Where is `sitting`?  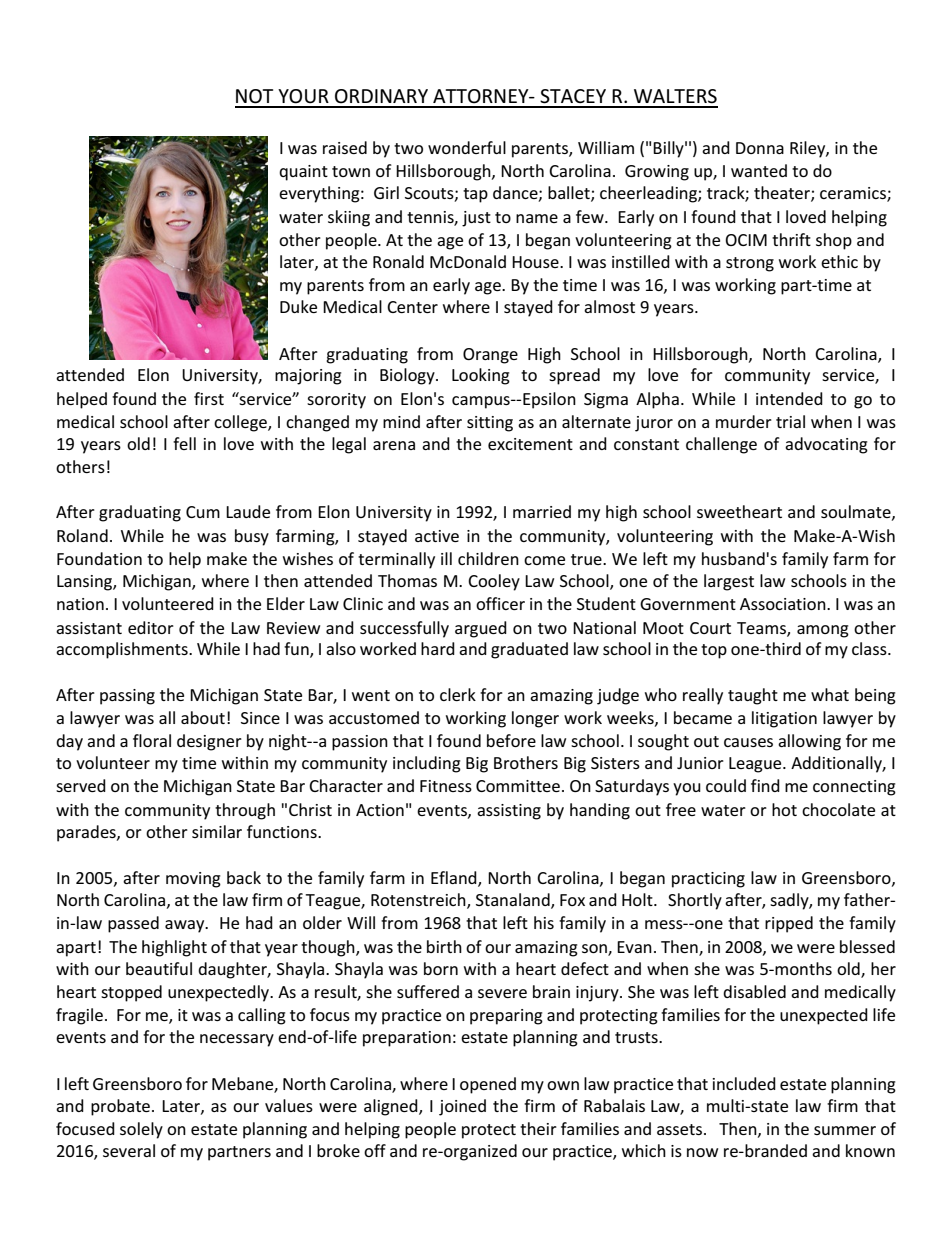
sitting is located at coordinates (490, 424).
